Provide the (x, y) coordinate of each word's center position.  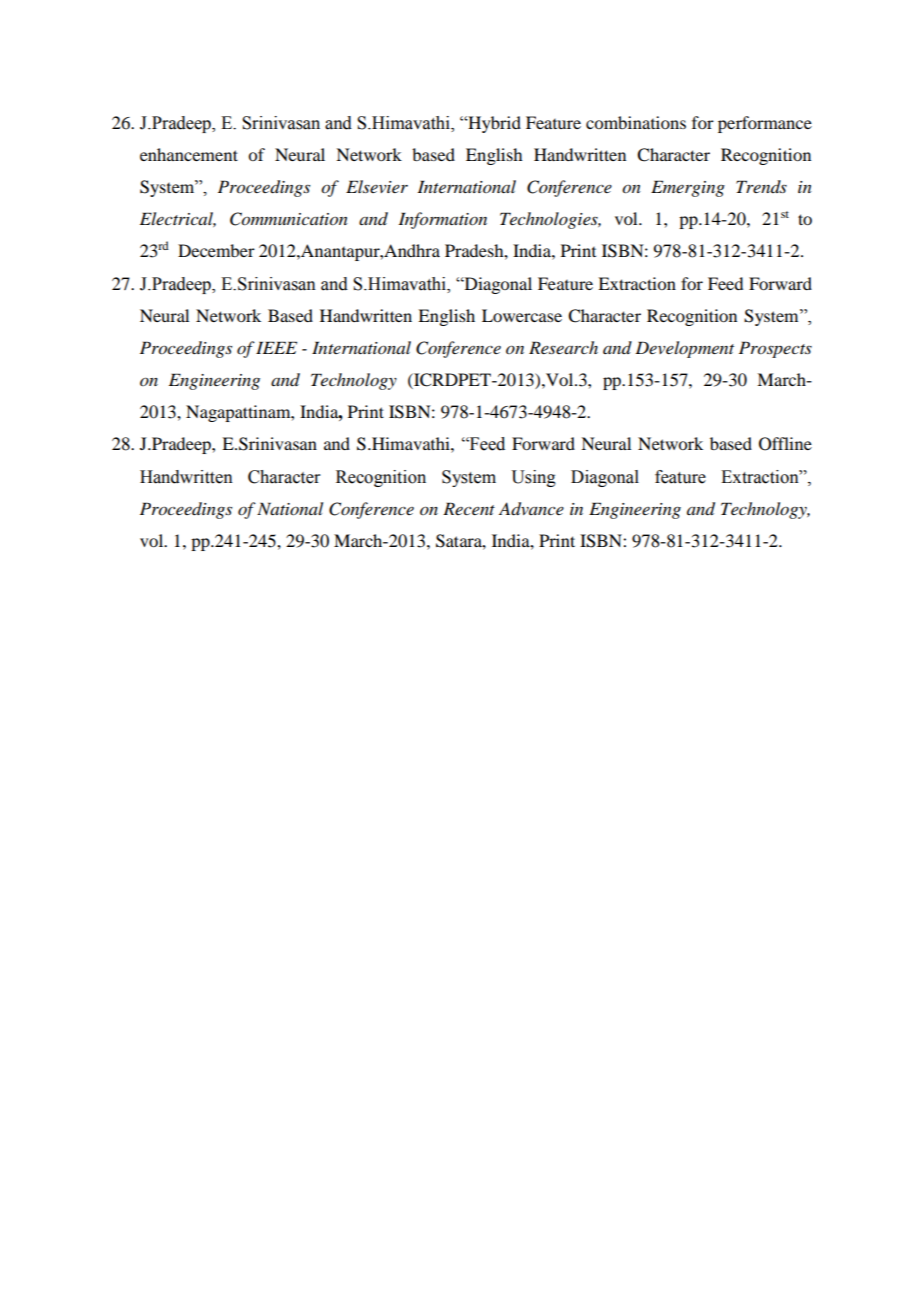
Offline (785, 444)
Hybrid (493, 124)
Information (442, 220)
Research (563, 347)
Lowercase (522, 315)
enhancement (189, 154)
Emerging (688, 188)
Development (684, 349)
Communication (289, 219)
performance (765, 124)
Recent (469, 508)
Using (533, 478)
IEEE (276, 347)
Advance (531, 509)
